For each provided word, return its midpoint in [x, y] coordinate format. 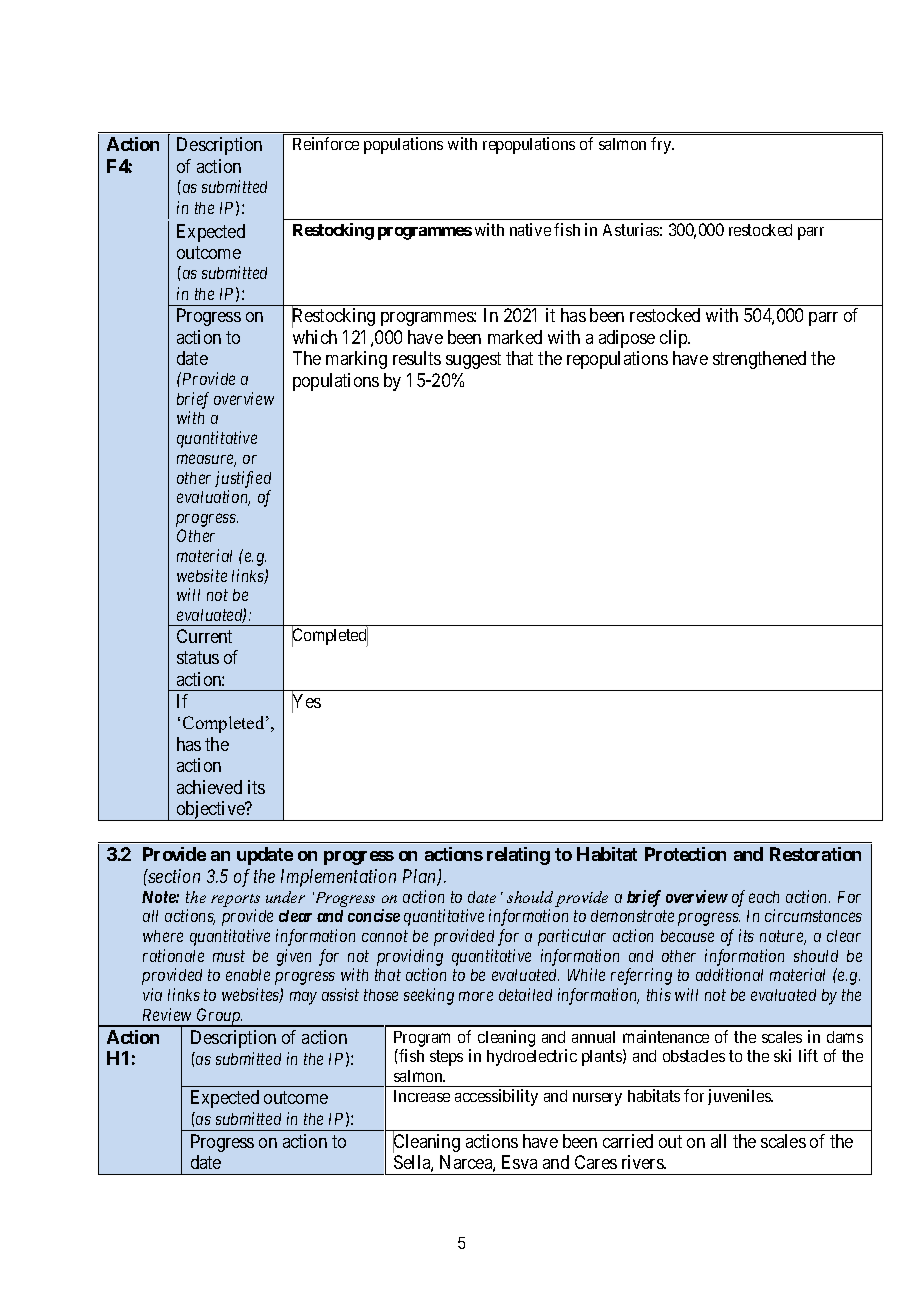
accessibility [496, 1097]
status [198, 658]
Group [219, 1017]
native [530, 229]
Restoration [815, 854]
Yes [306, 702]
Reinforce [326, 143]
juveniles [740, 1097]
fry [662, 145]
